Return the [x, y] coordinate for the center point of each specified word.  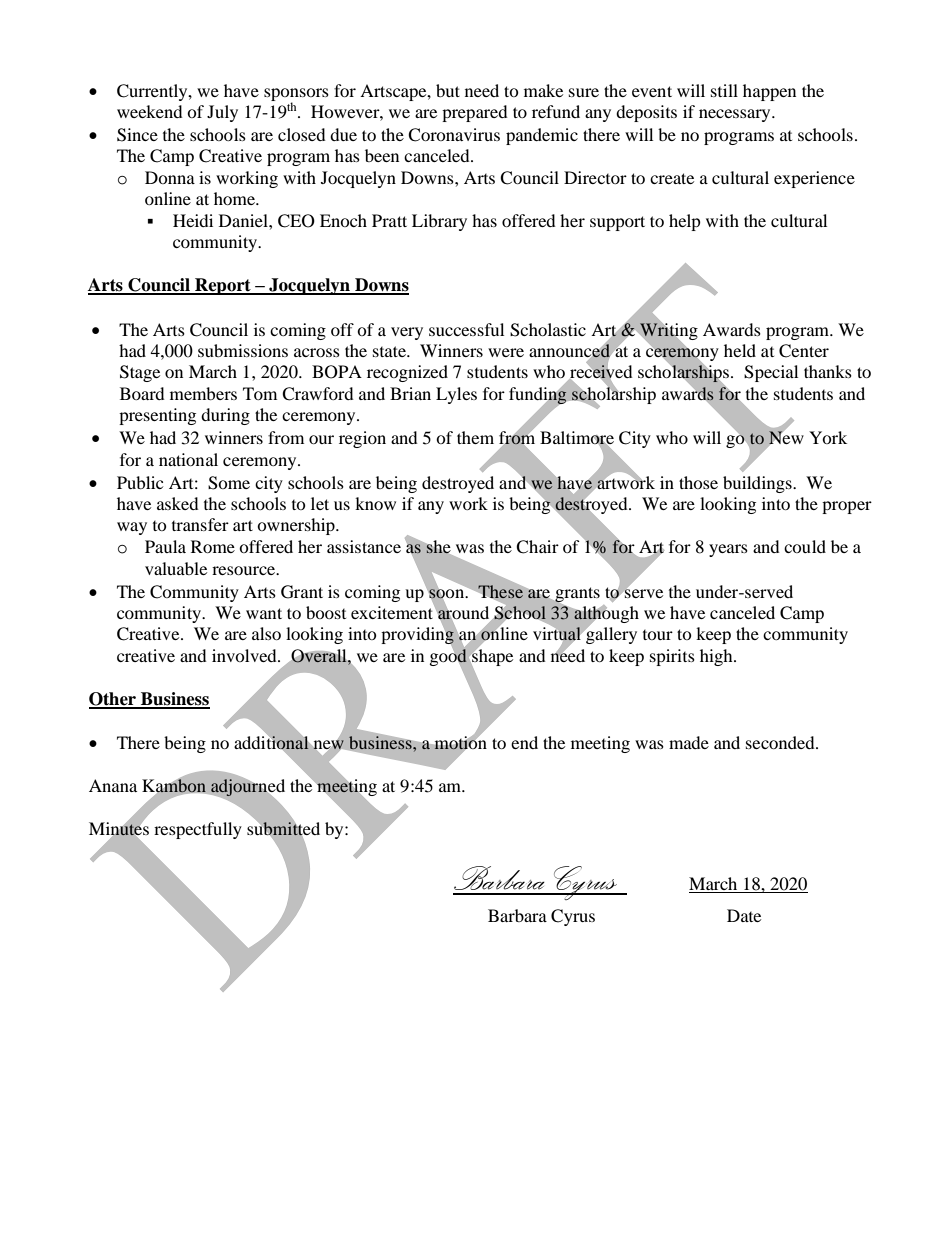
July [222, 113]
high [717, 657]
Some [229, 483]
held [740, 350]
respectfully [198, 830]
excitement [393, 611]
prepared [475, 113]
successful [466, 329]
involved [245, 655]
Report [223, 286]
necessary [736, 115]
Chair [537, 547]
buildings [758, 484]
